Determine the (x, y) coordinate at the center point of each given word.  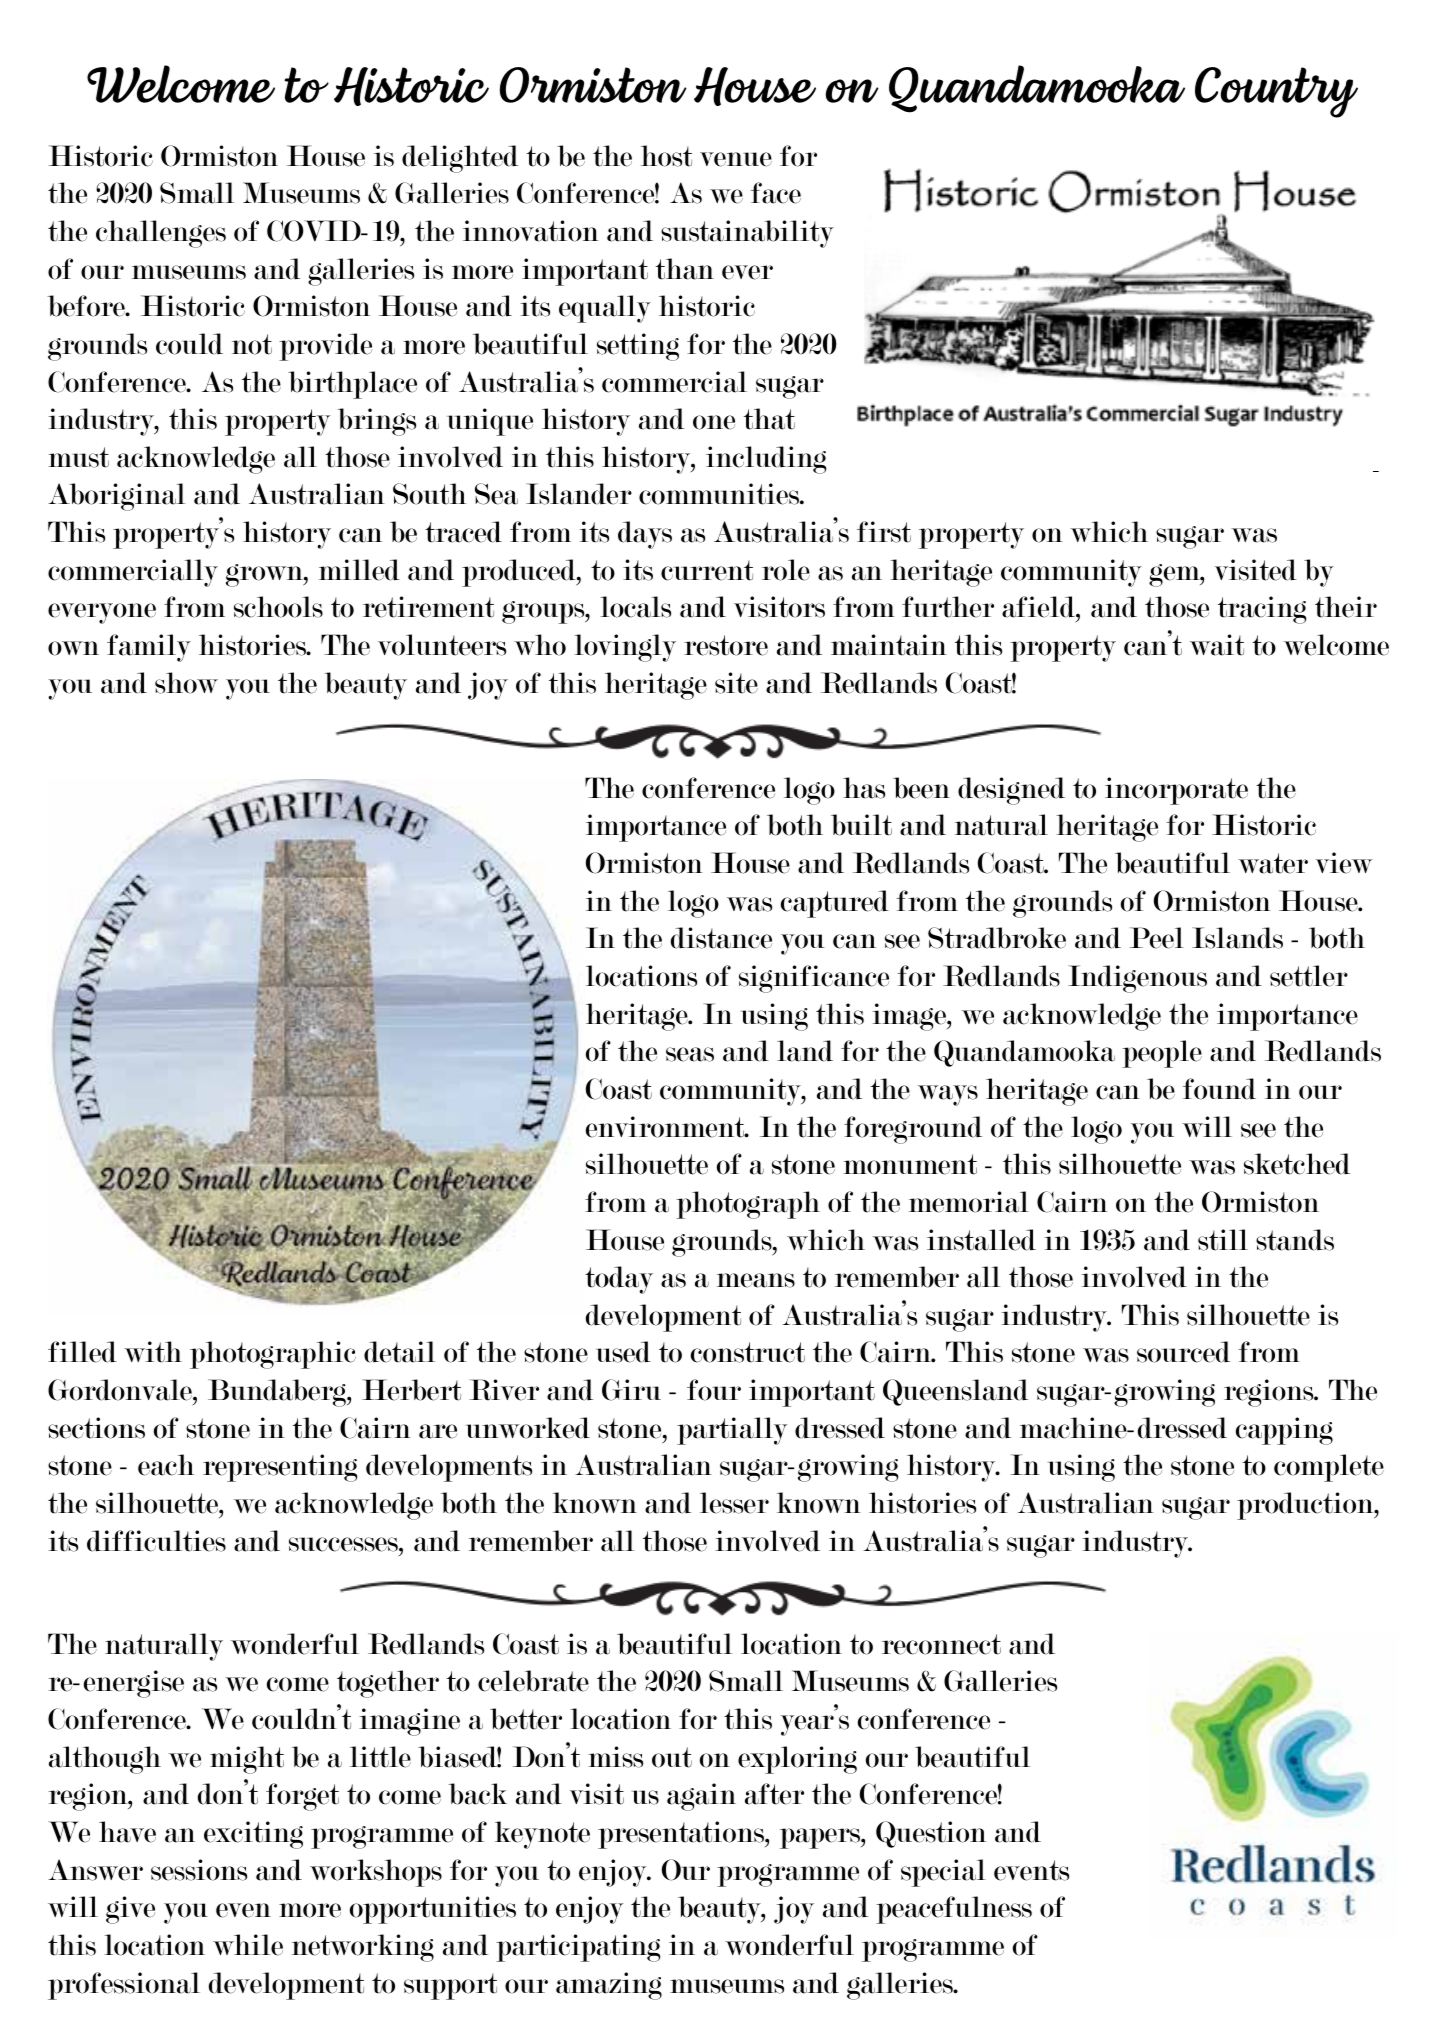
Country (1276, 92)
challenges (161, 234)
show (186, 683)
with (153, 1352)
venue (736, 159)
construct (748, 1352)
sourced (1183, 1352)
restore (726, 645)
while (248, 1945)
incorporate (1176, 791)
